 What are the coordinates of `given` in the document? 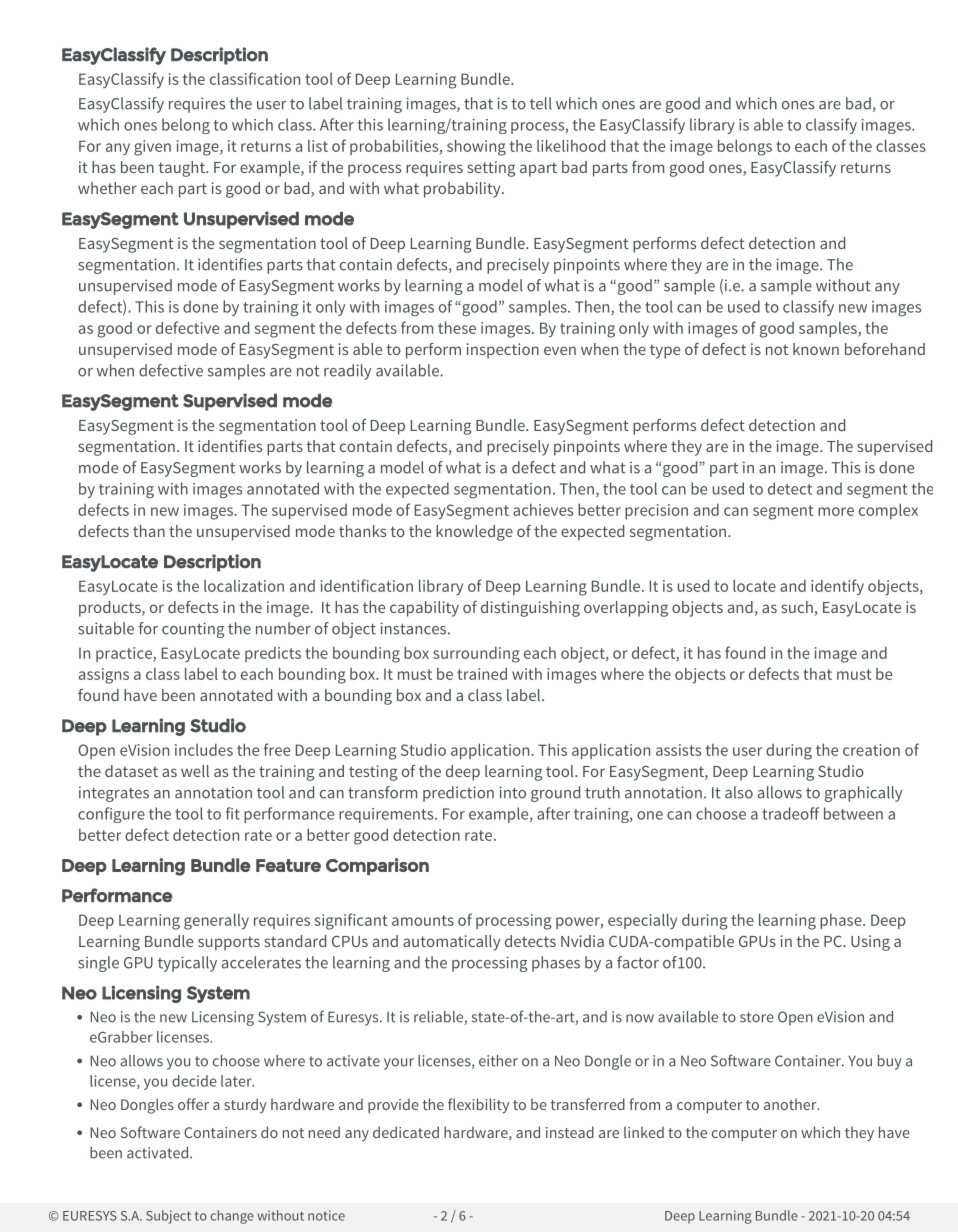 It's located at (152, 148).
